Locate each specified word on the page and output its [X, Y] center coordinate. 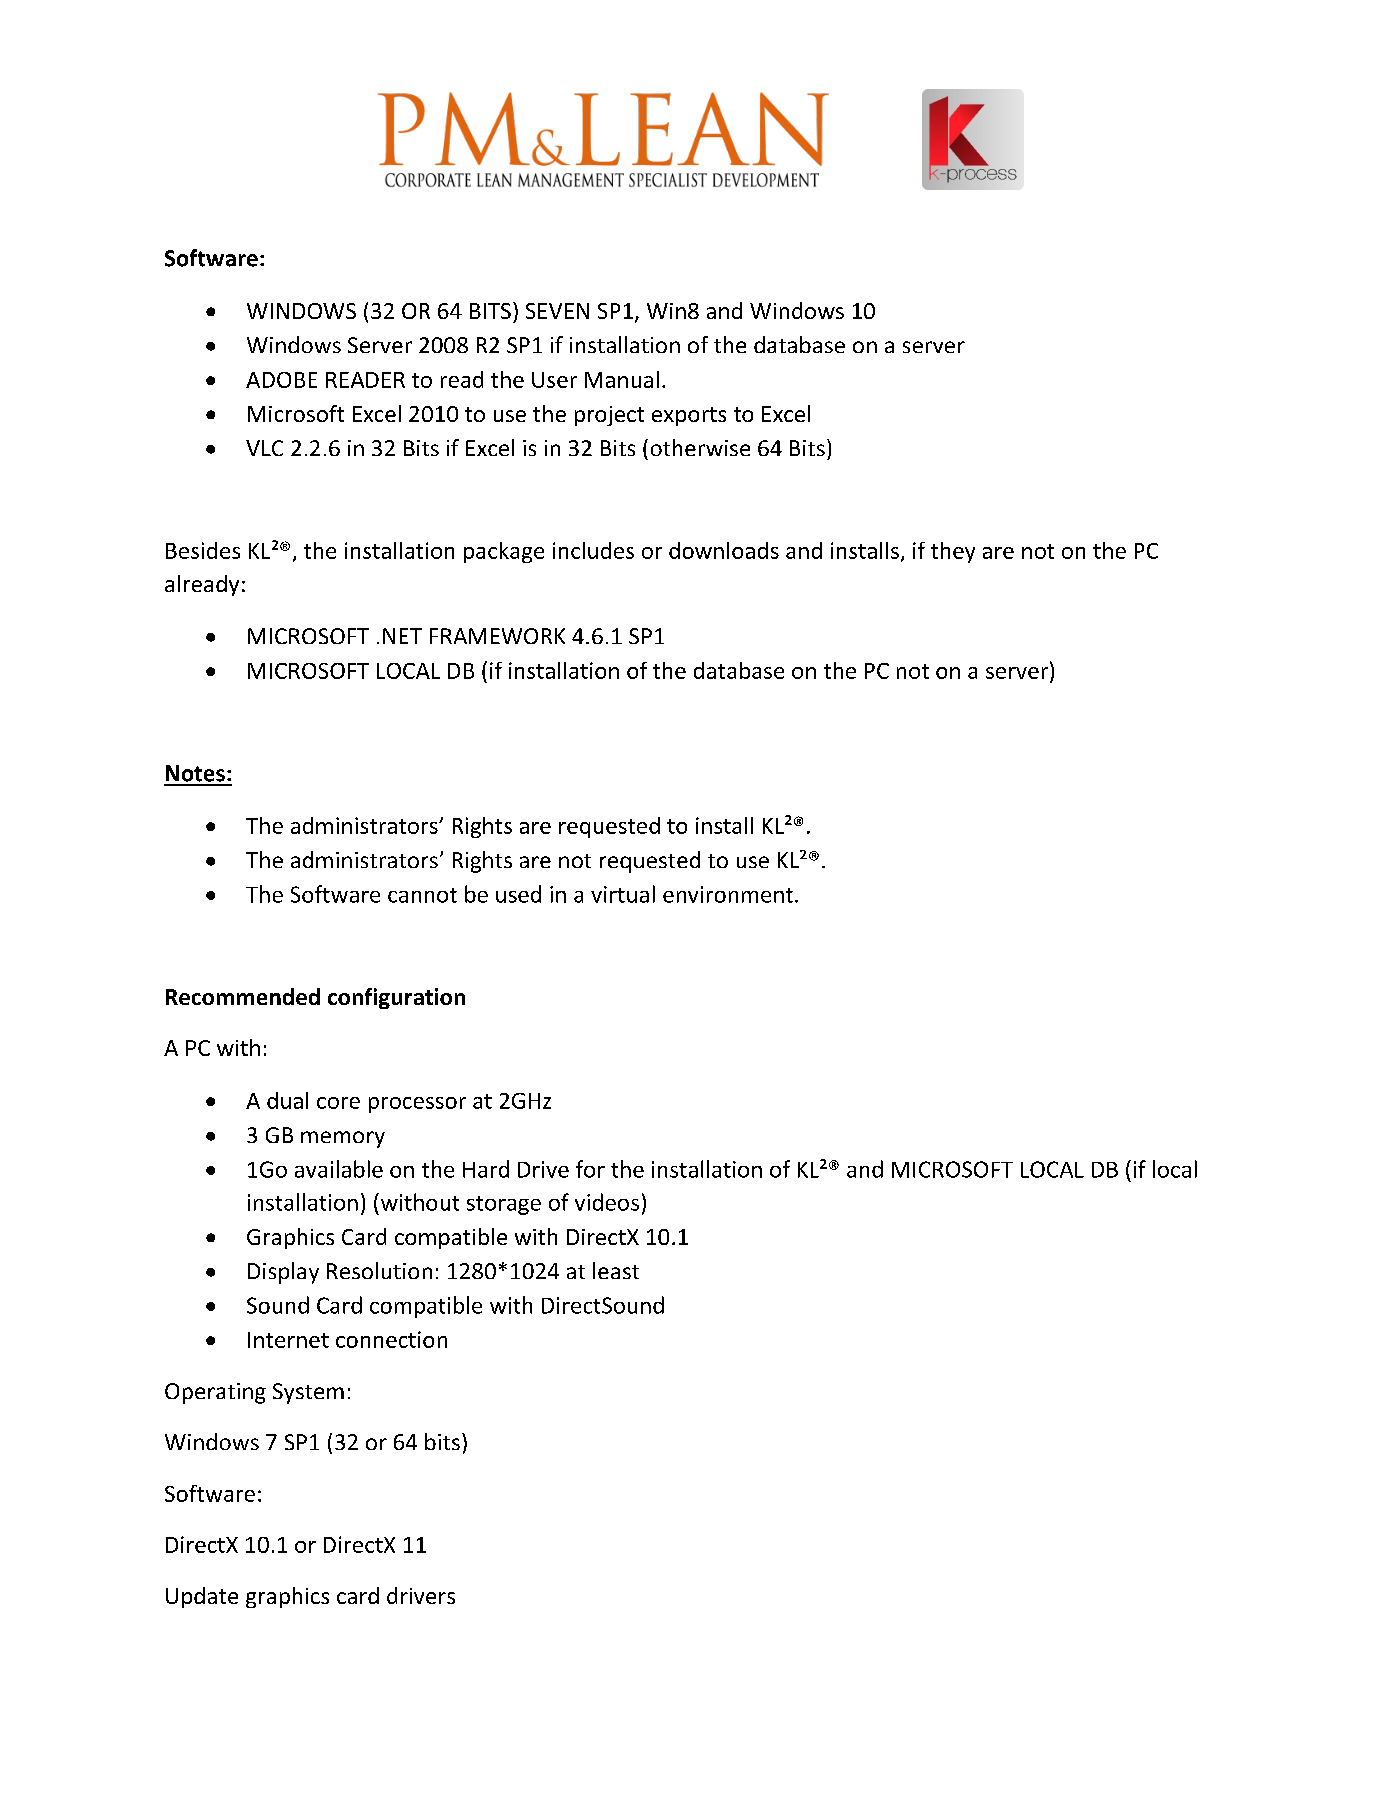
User [554, 380]
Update [202, 1597]
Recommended [243, 996]
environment [728, 894]
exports [689, 416]
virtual [623, 894]
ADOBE [281, 380]
